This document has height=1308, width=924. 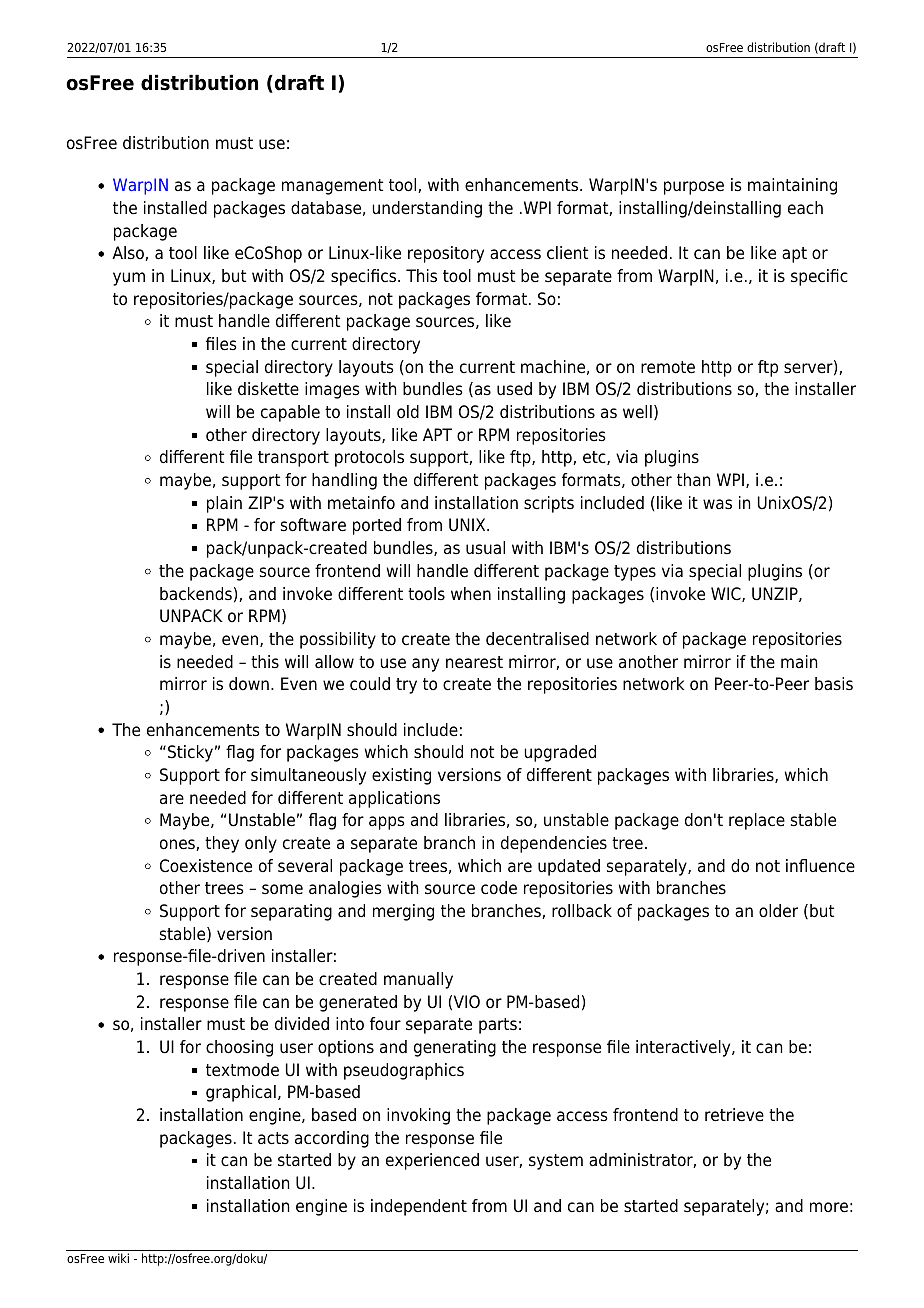 I want to click on was, so click(x=717, y=504).
